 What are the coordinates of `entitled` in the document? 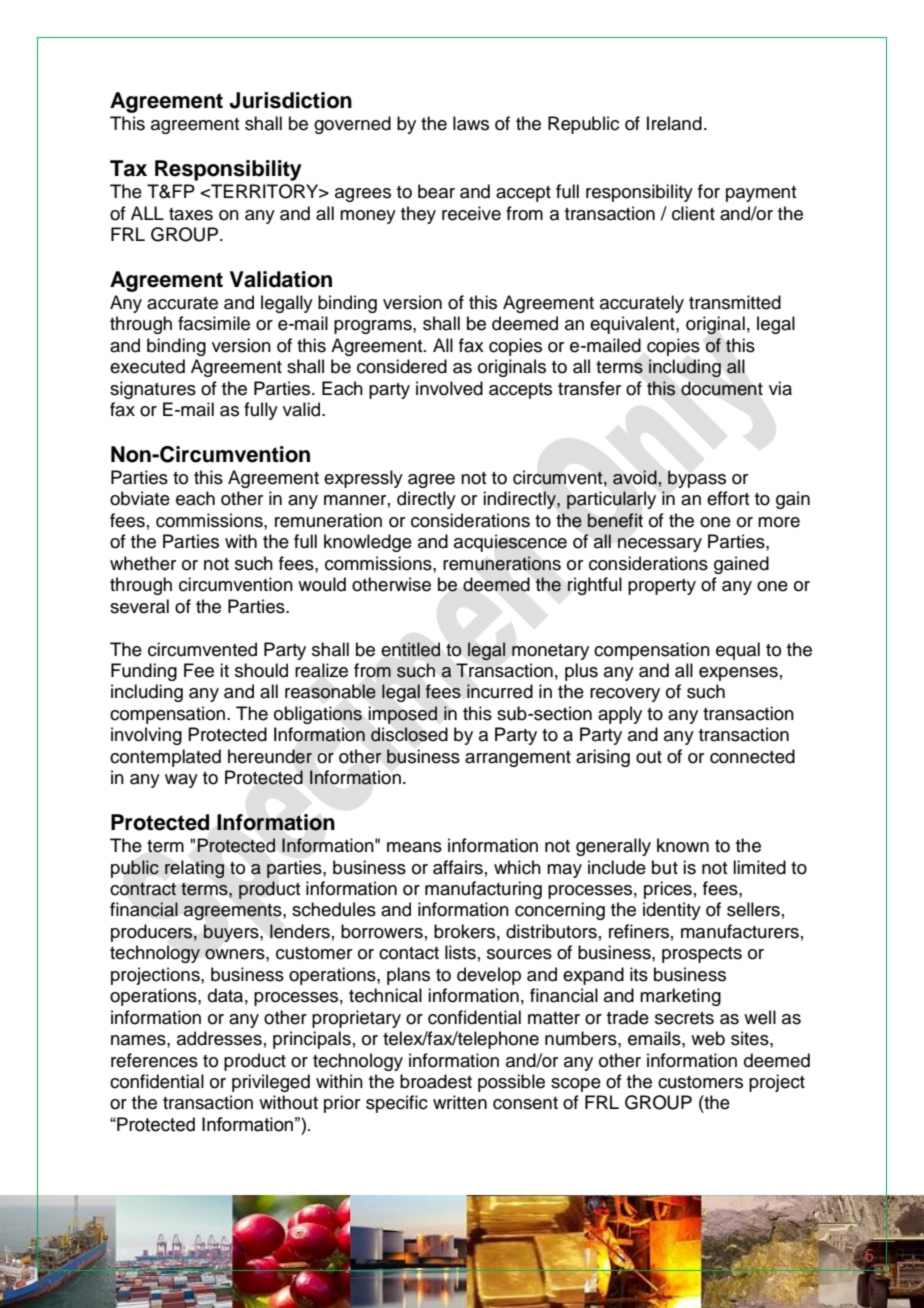 It's located at (411, 649).
